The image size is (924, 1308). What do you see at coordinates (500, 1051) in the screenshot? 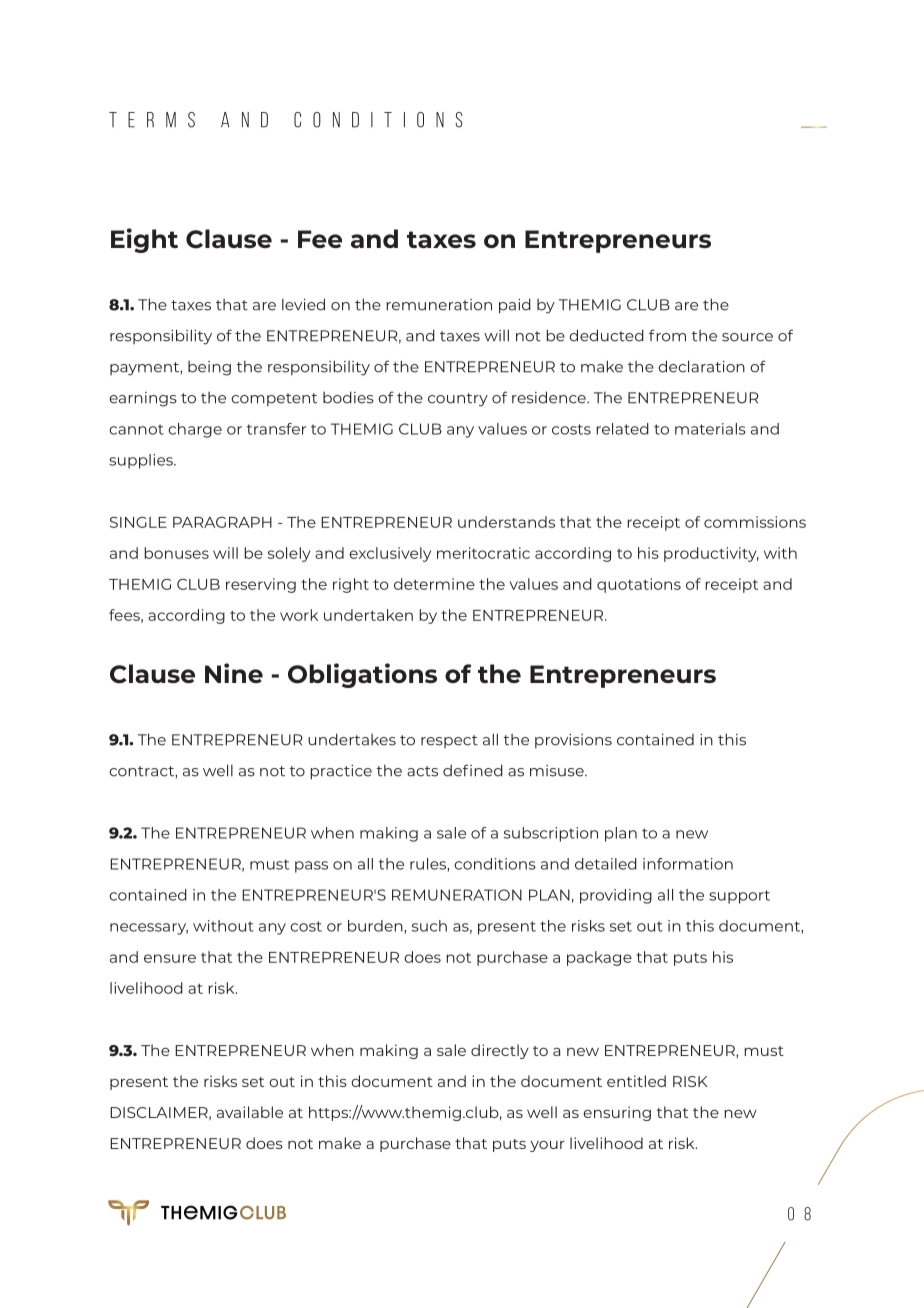
I see `directly` at bounding box center [500, 1051].
